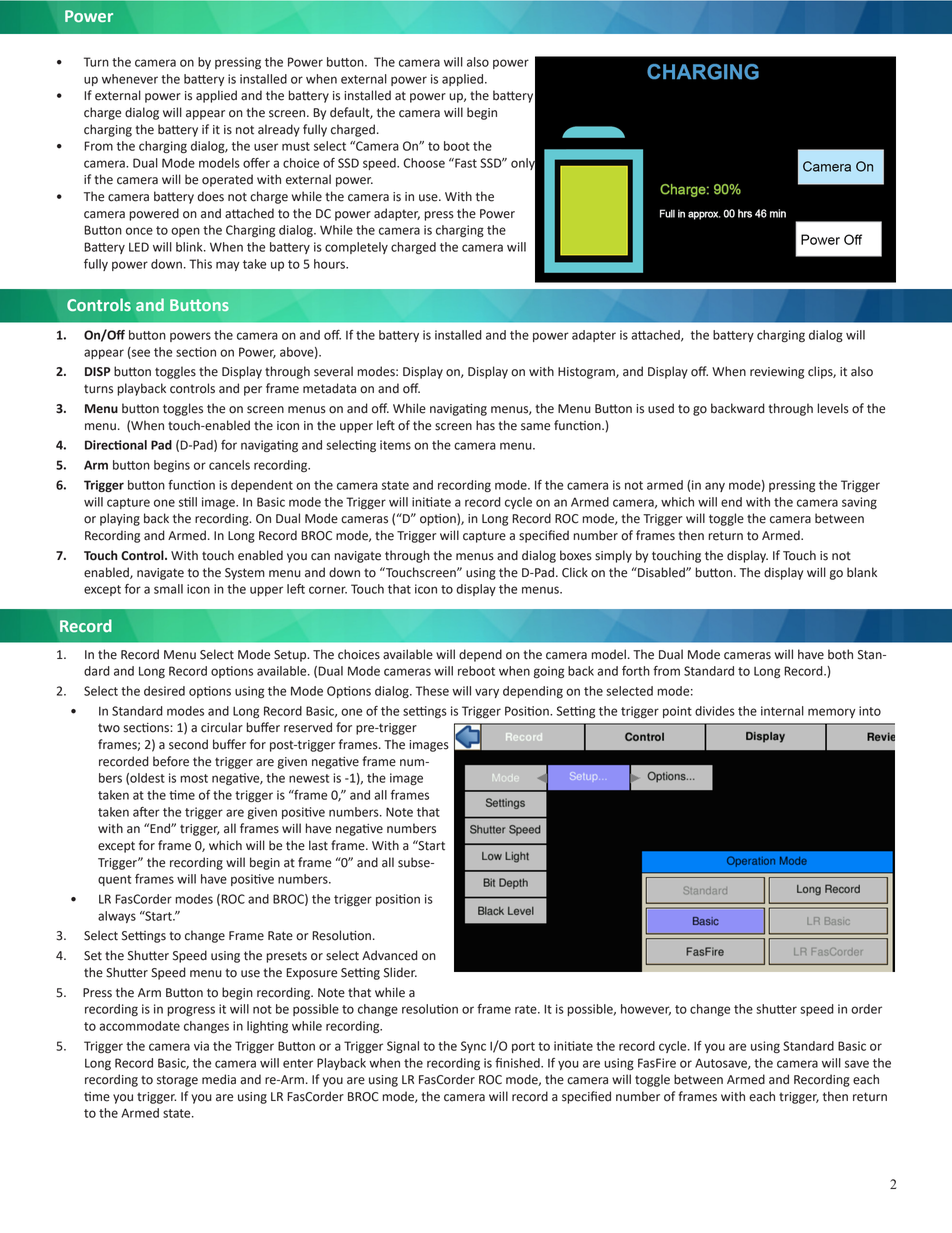  I want to click on via, so click(201, 1046).
